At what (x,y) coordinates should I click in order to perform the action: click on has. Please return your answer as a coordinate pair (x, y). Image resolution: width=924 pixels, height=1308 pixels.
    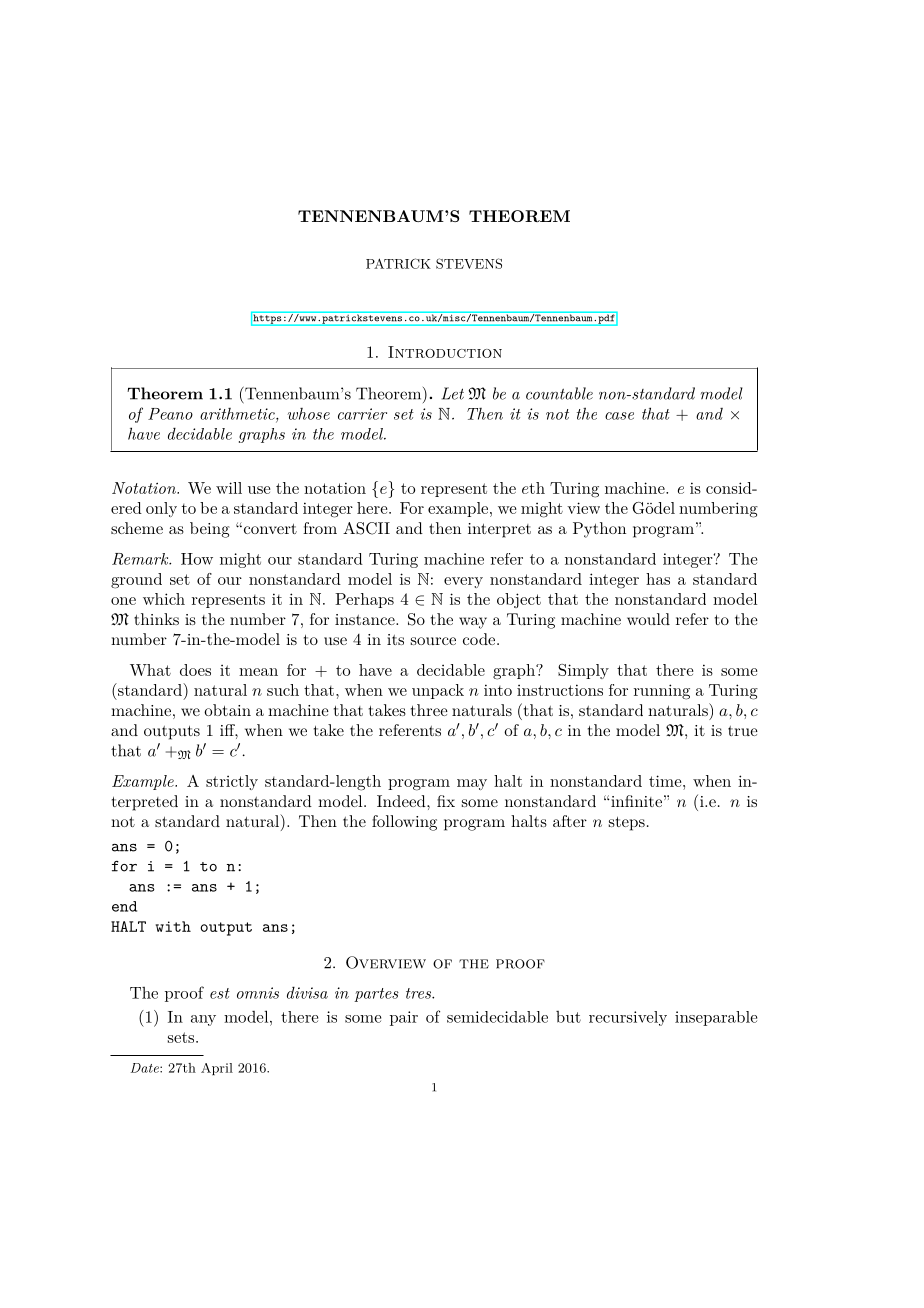
    Looking at the image, I should click on (658, 579).
